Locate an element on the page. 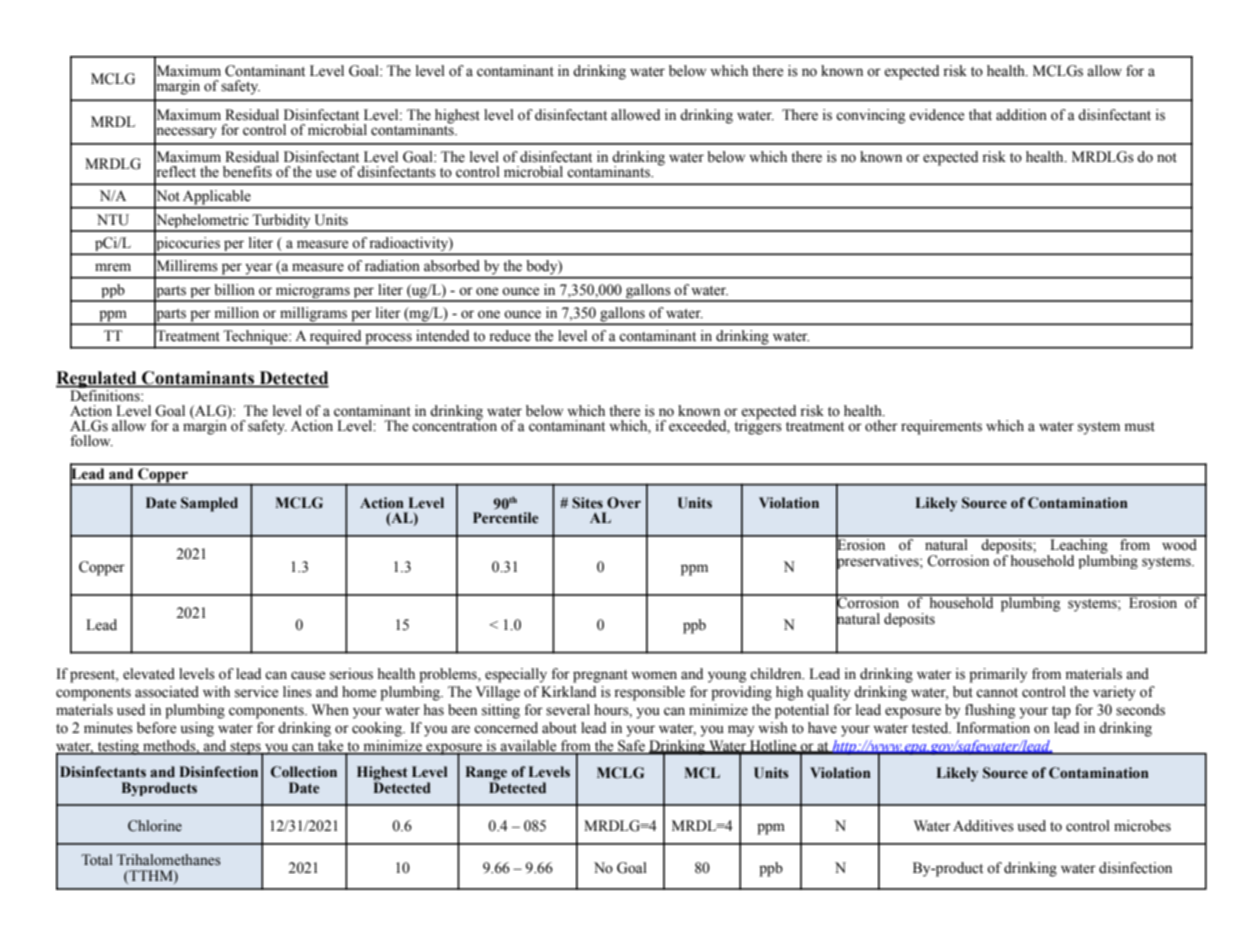 The width and height of the image is (1233, 952). follow is located at coordinates (91, 441).
